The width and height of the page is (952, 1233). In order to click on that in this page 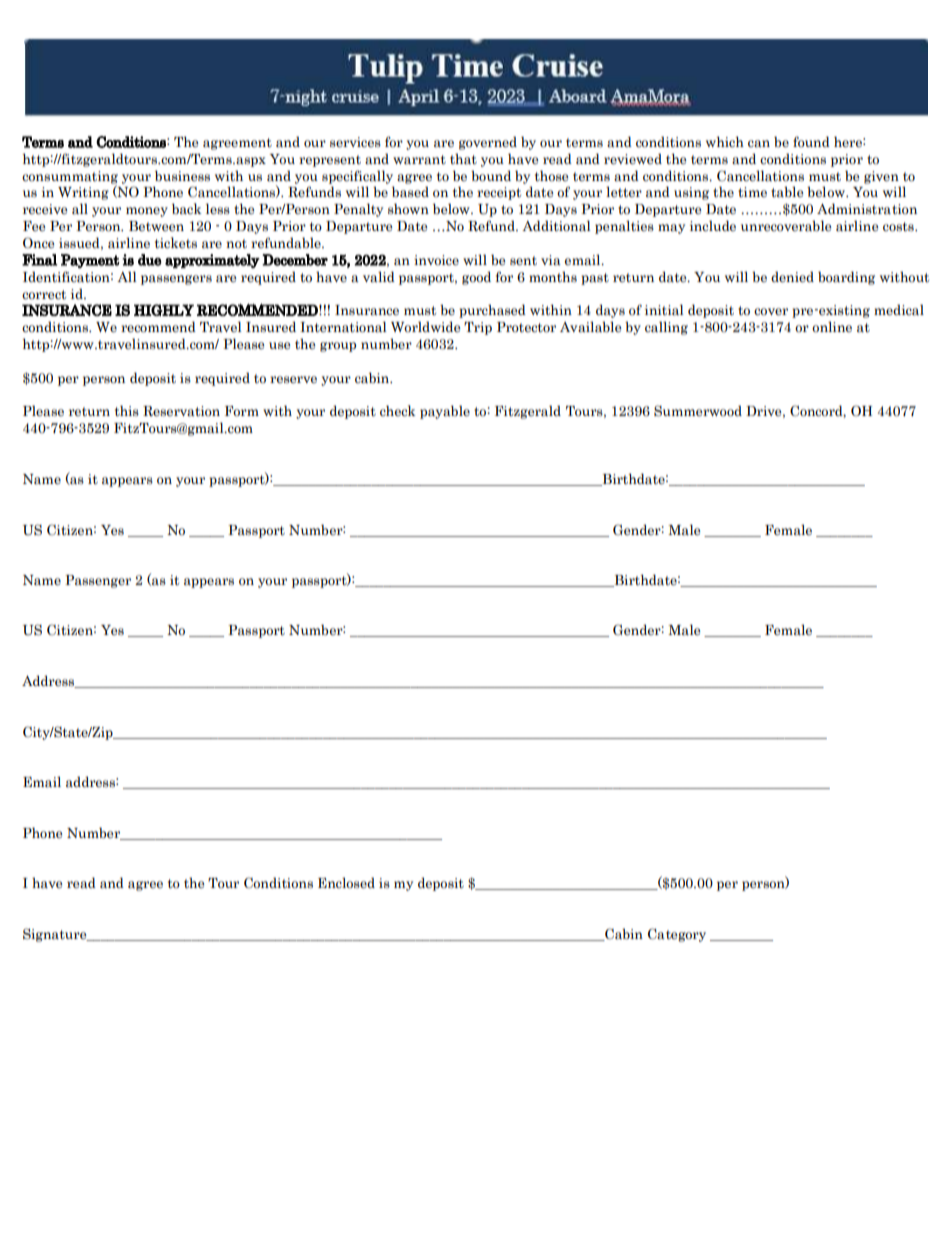, I will do `click(463, 159)`.
